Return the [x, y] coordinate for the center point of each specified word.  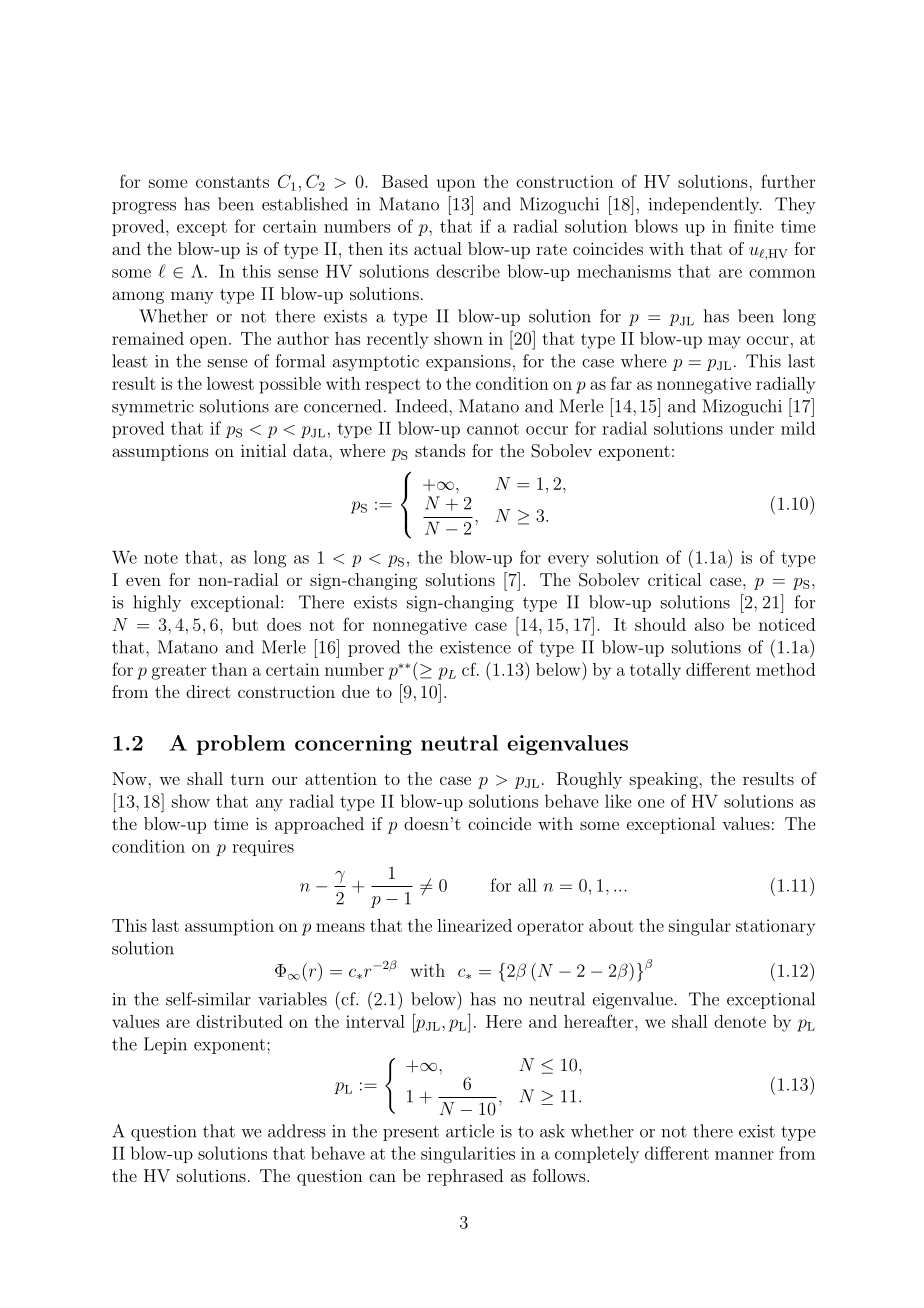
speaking [665, 780]
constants [232, 182]
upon [456, 185]
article [470, 1131]
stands [440, 450]
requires [263, 848]
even [143, 581]
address [296, 1131]
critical [674, 579]
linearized [474, 925]
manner [744, 1155]
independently [705, 205]
